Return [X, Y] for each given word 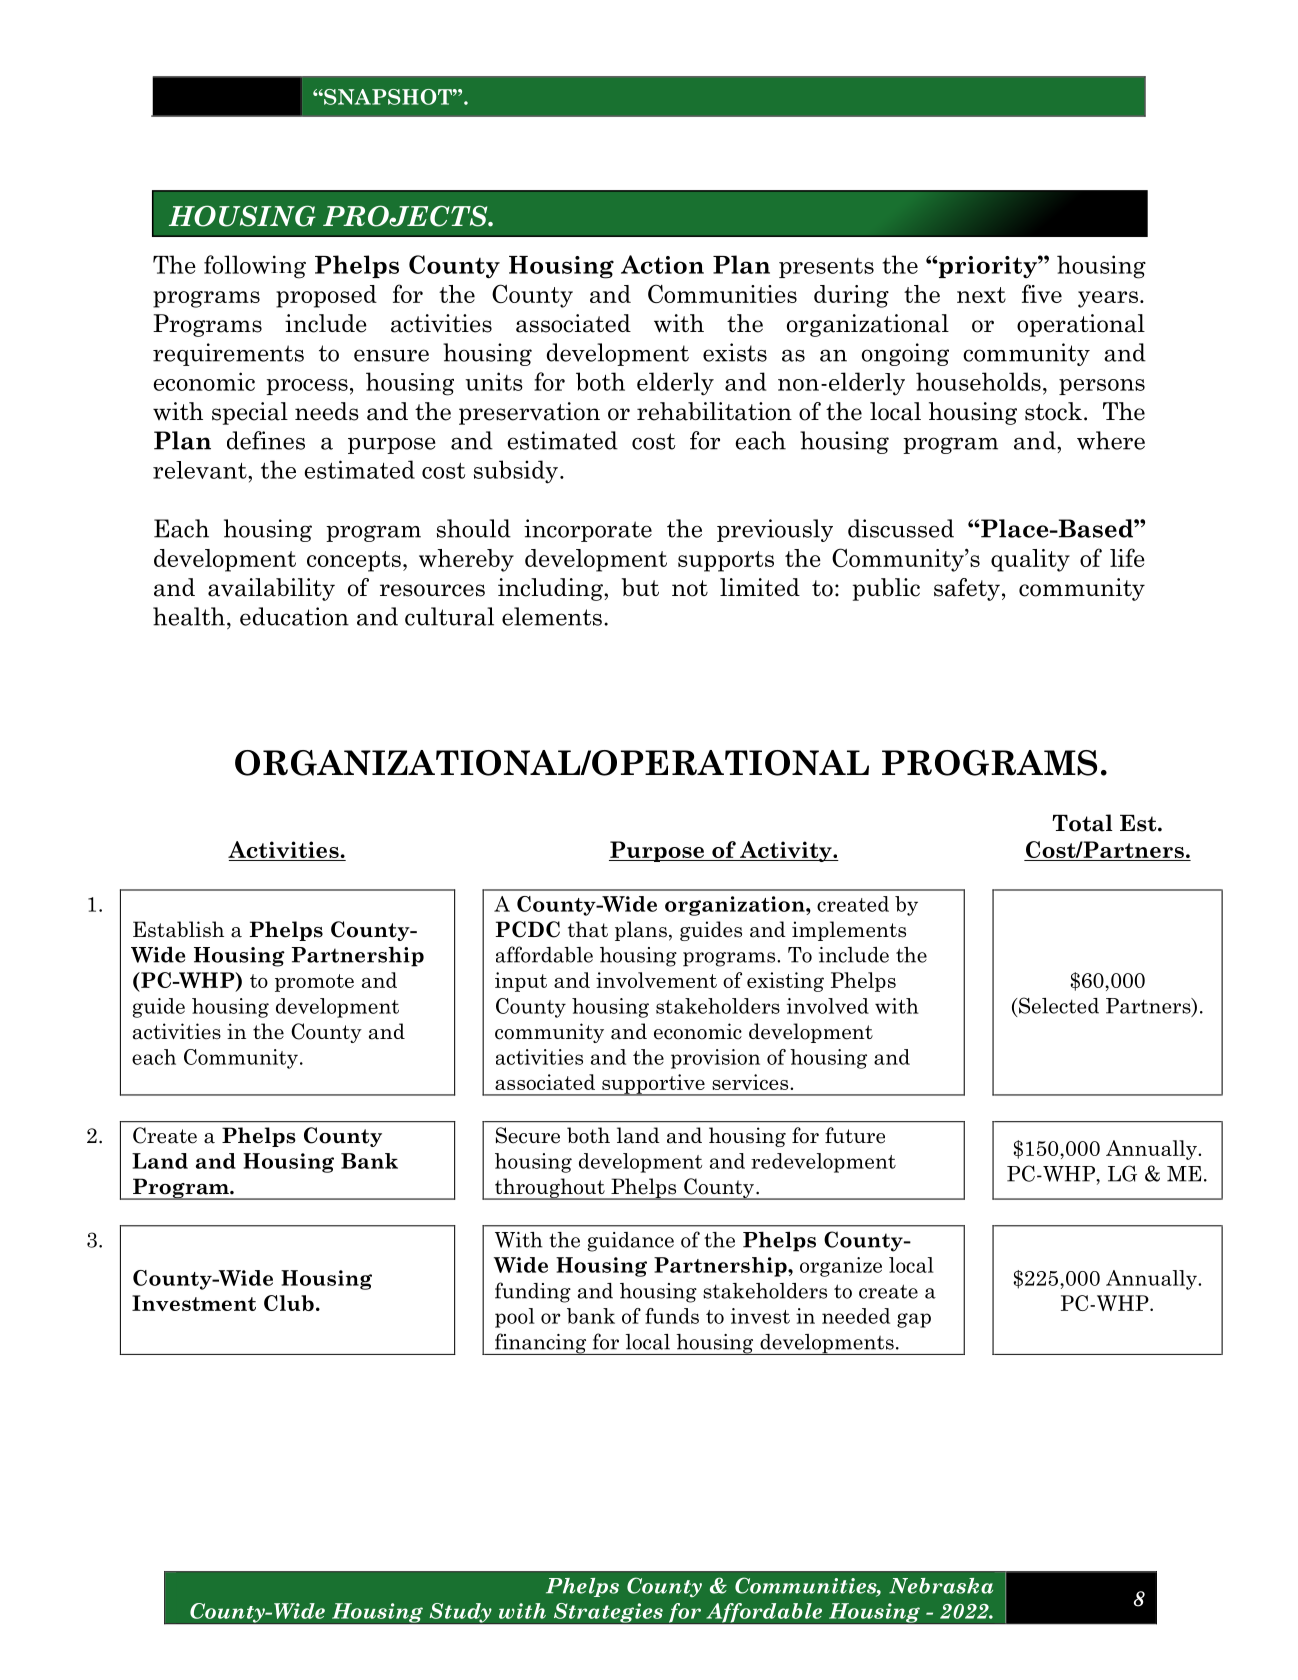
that [588, 929]
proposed [326, 296]
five [1042, 293]
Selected [1058, 1005]
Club [289, 1303]
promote [314, 983]
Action [662, 264]
